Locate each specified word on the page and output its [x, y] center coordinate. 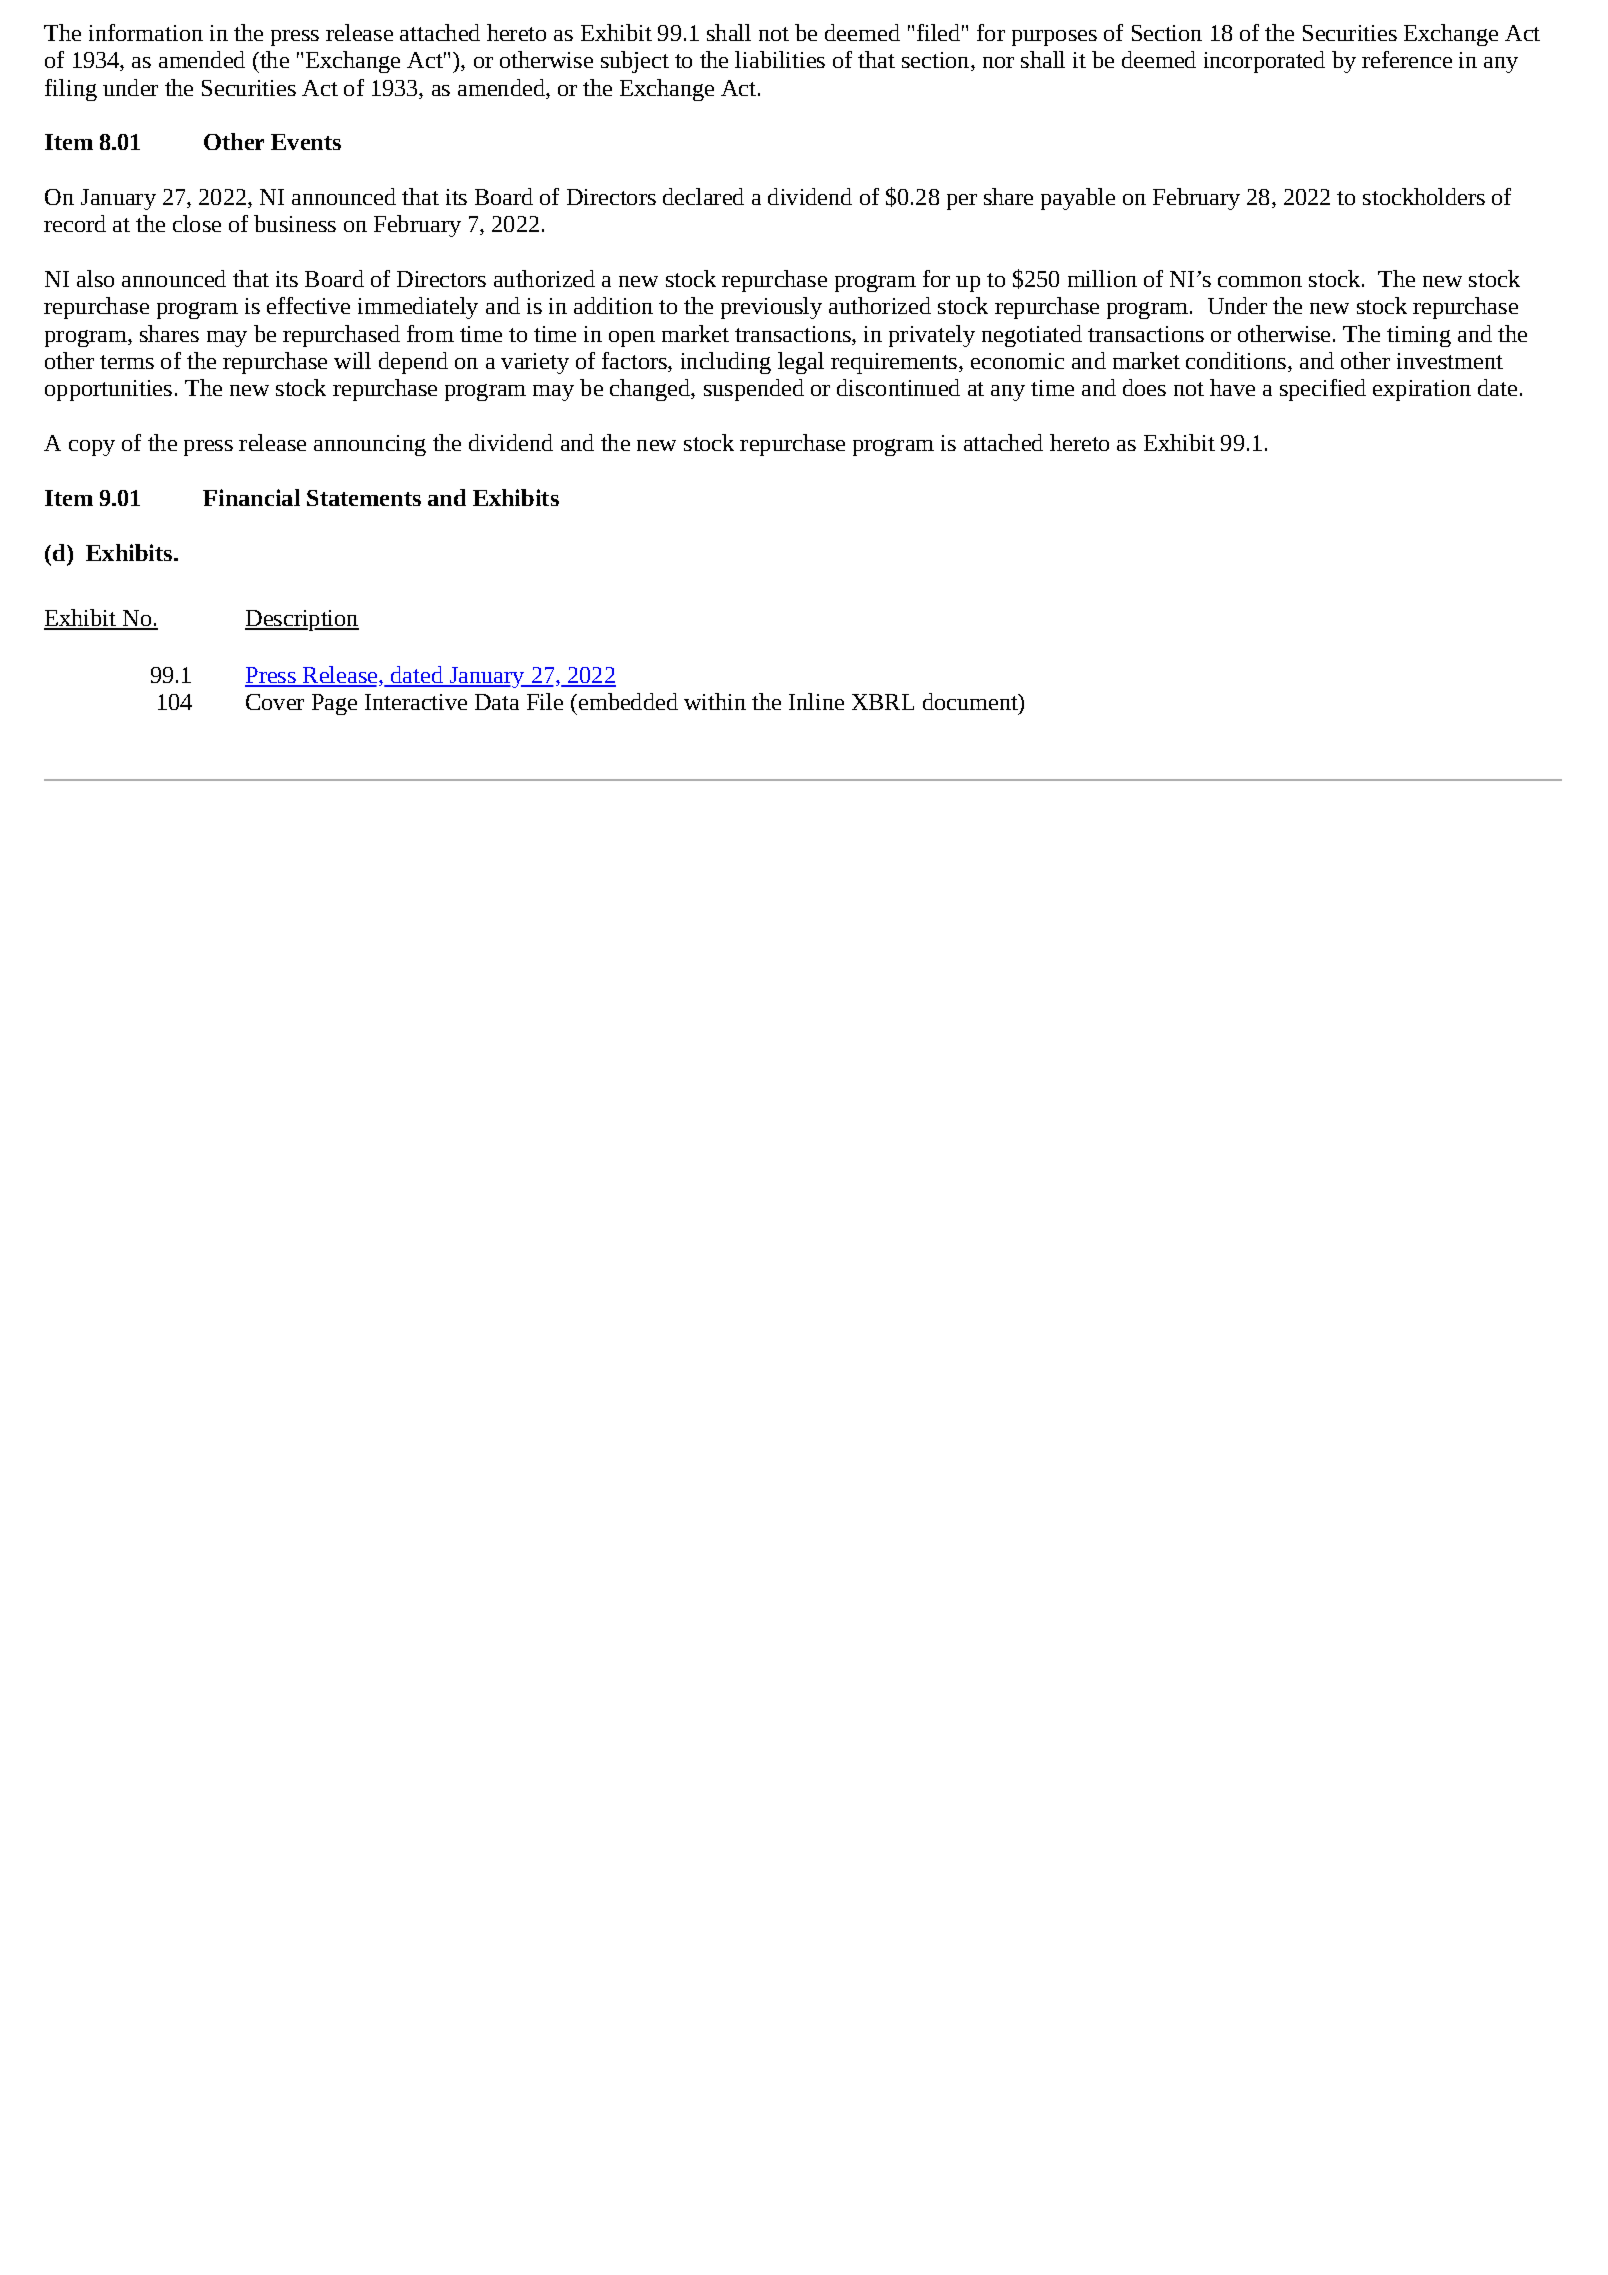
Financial [251, 497]
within [715, 701]
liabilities [780, 59]
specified [1323, 390]
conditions [1236, 360]
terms [127, 362]
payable [1078, 199]
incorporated [1264, 62]
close [197, 223]
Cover [275, 702]
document [971, 701]
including [726, 363]
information [146, 32]
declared [703, 196]
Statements [364, 498]
